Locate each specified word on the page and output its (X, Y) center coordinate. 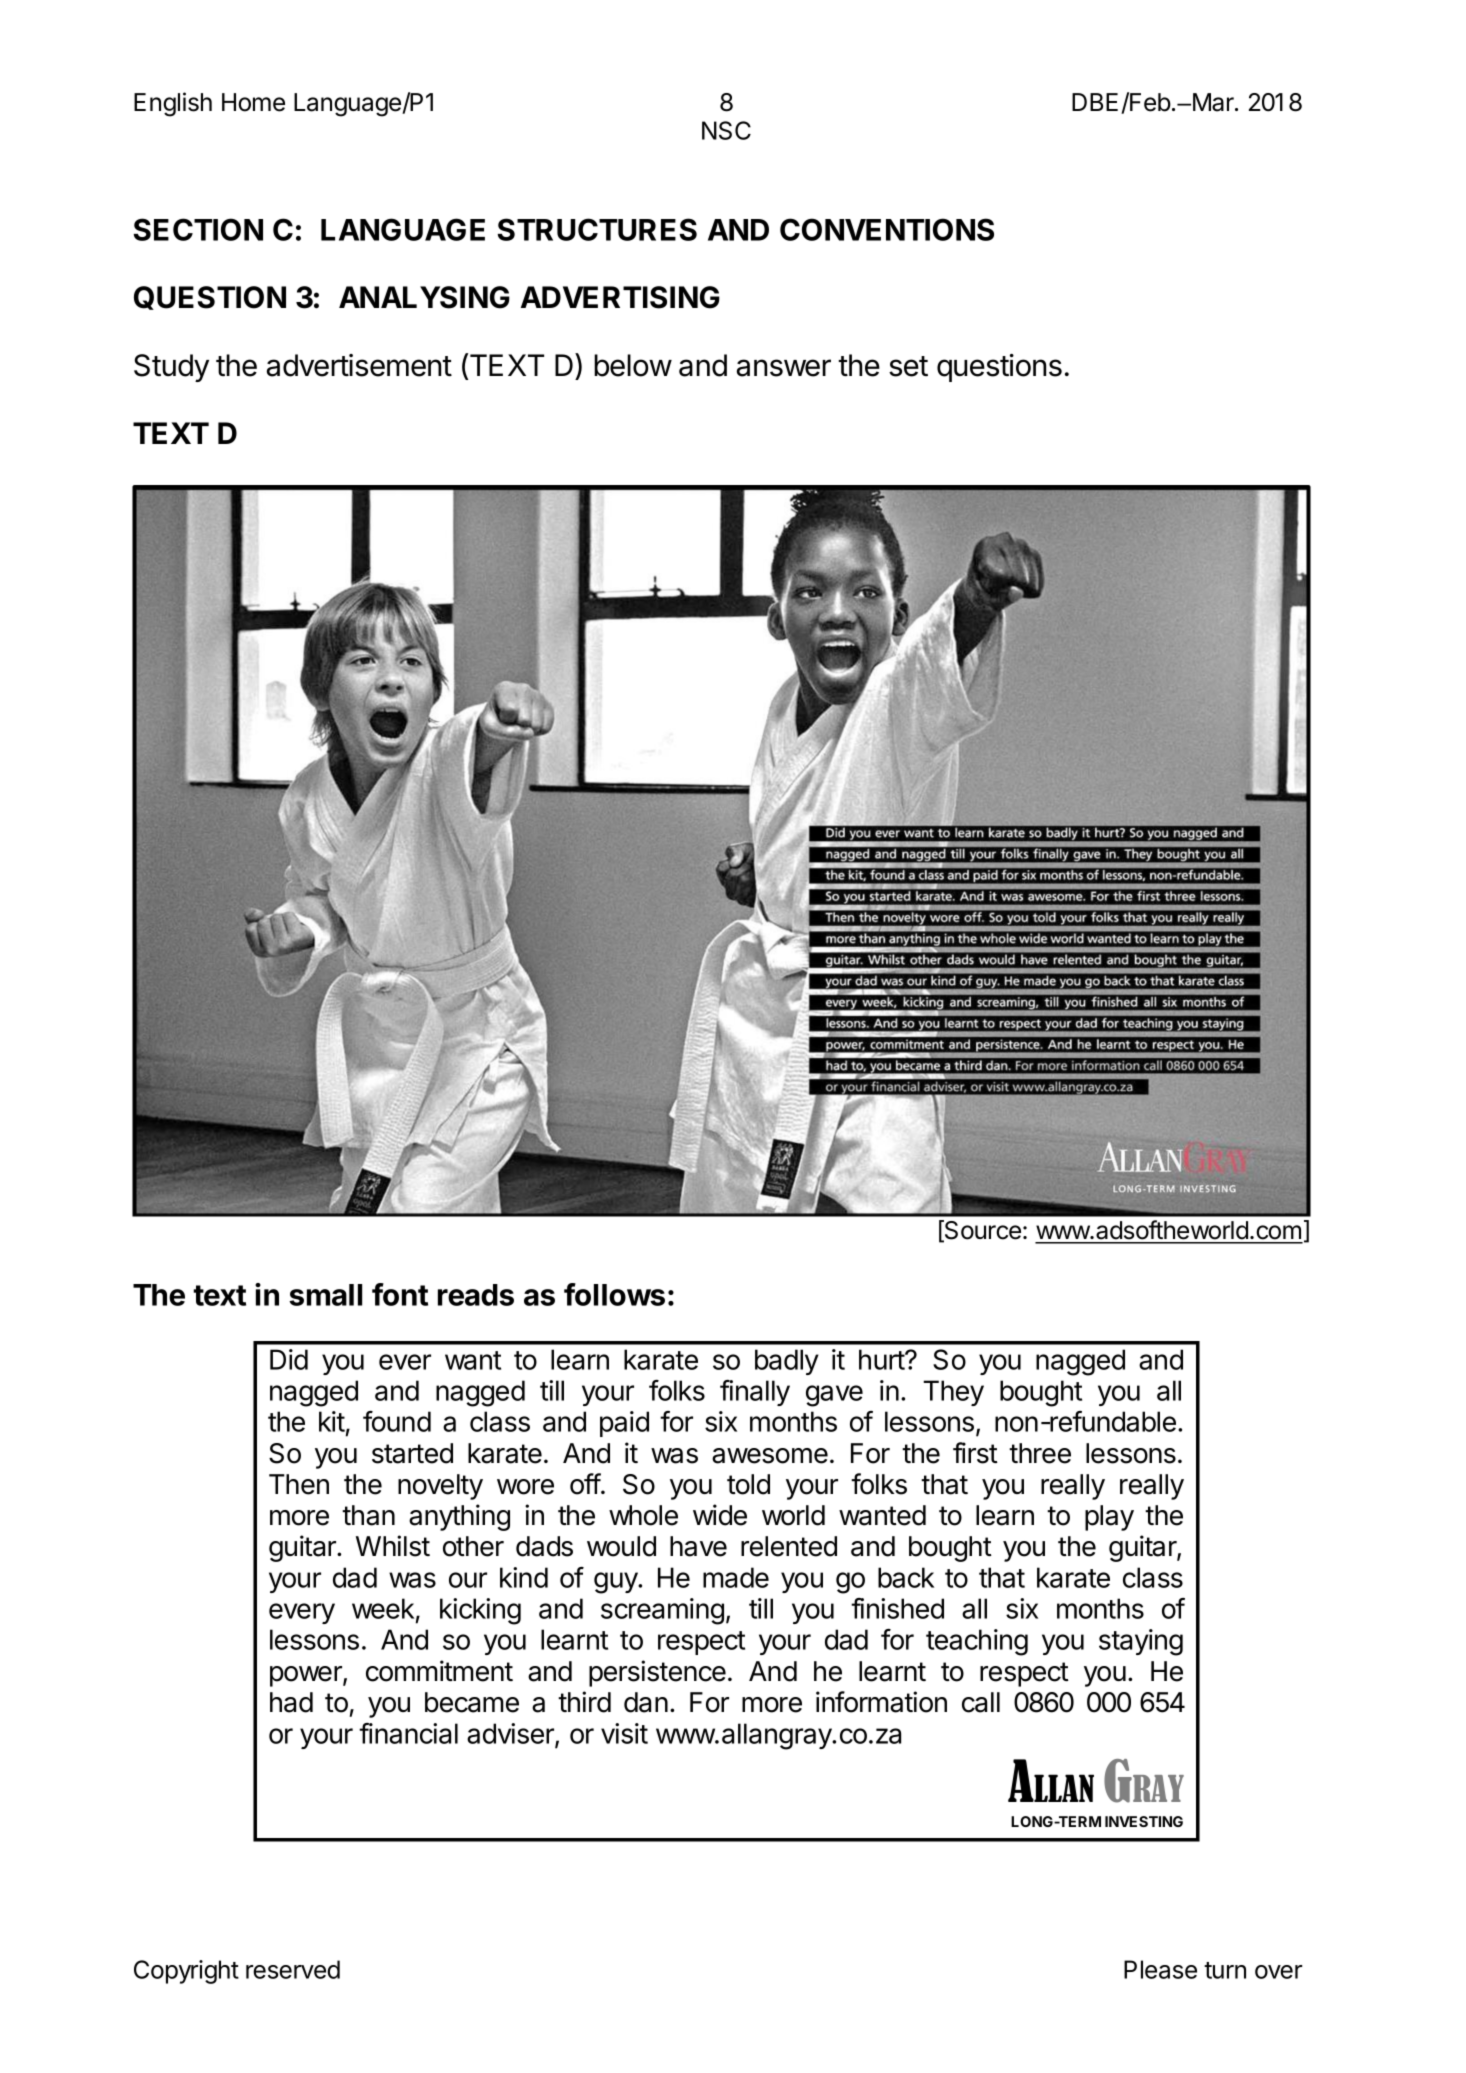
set (908, 366)
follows (614, 1294)
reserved (293, 1969)
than (368, 1515)
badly (787, 1362)
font (400, 1294)
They (953, 1393)
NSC (726, 130)
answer (784, 368)
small (325, 1295)
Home (253, 102)
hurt (882, 1359)
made (736, 1577)
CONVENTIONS (887, 229)
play (1109, 1518)
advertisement (359, 365)
